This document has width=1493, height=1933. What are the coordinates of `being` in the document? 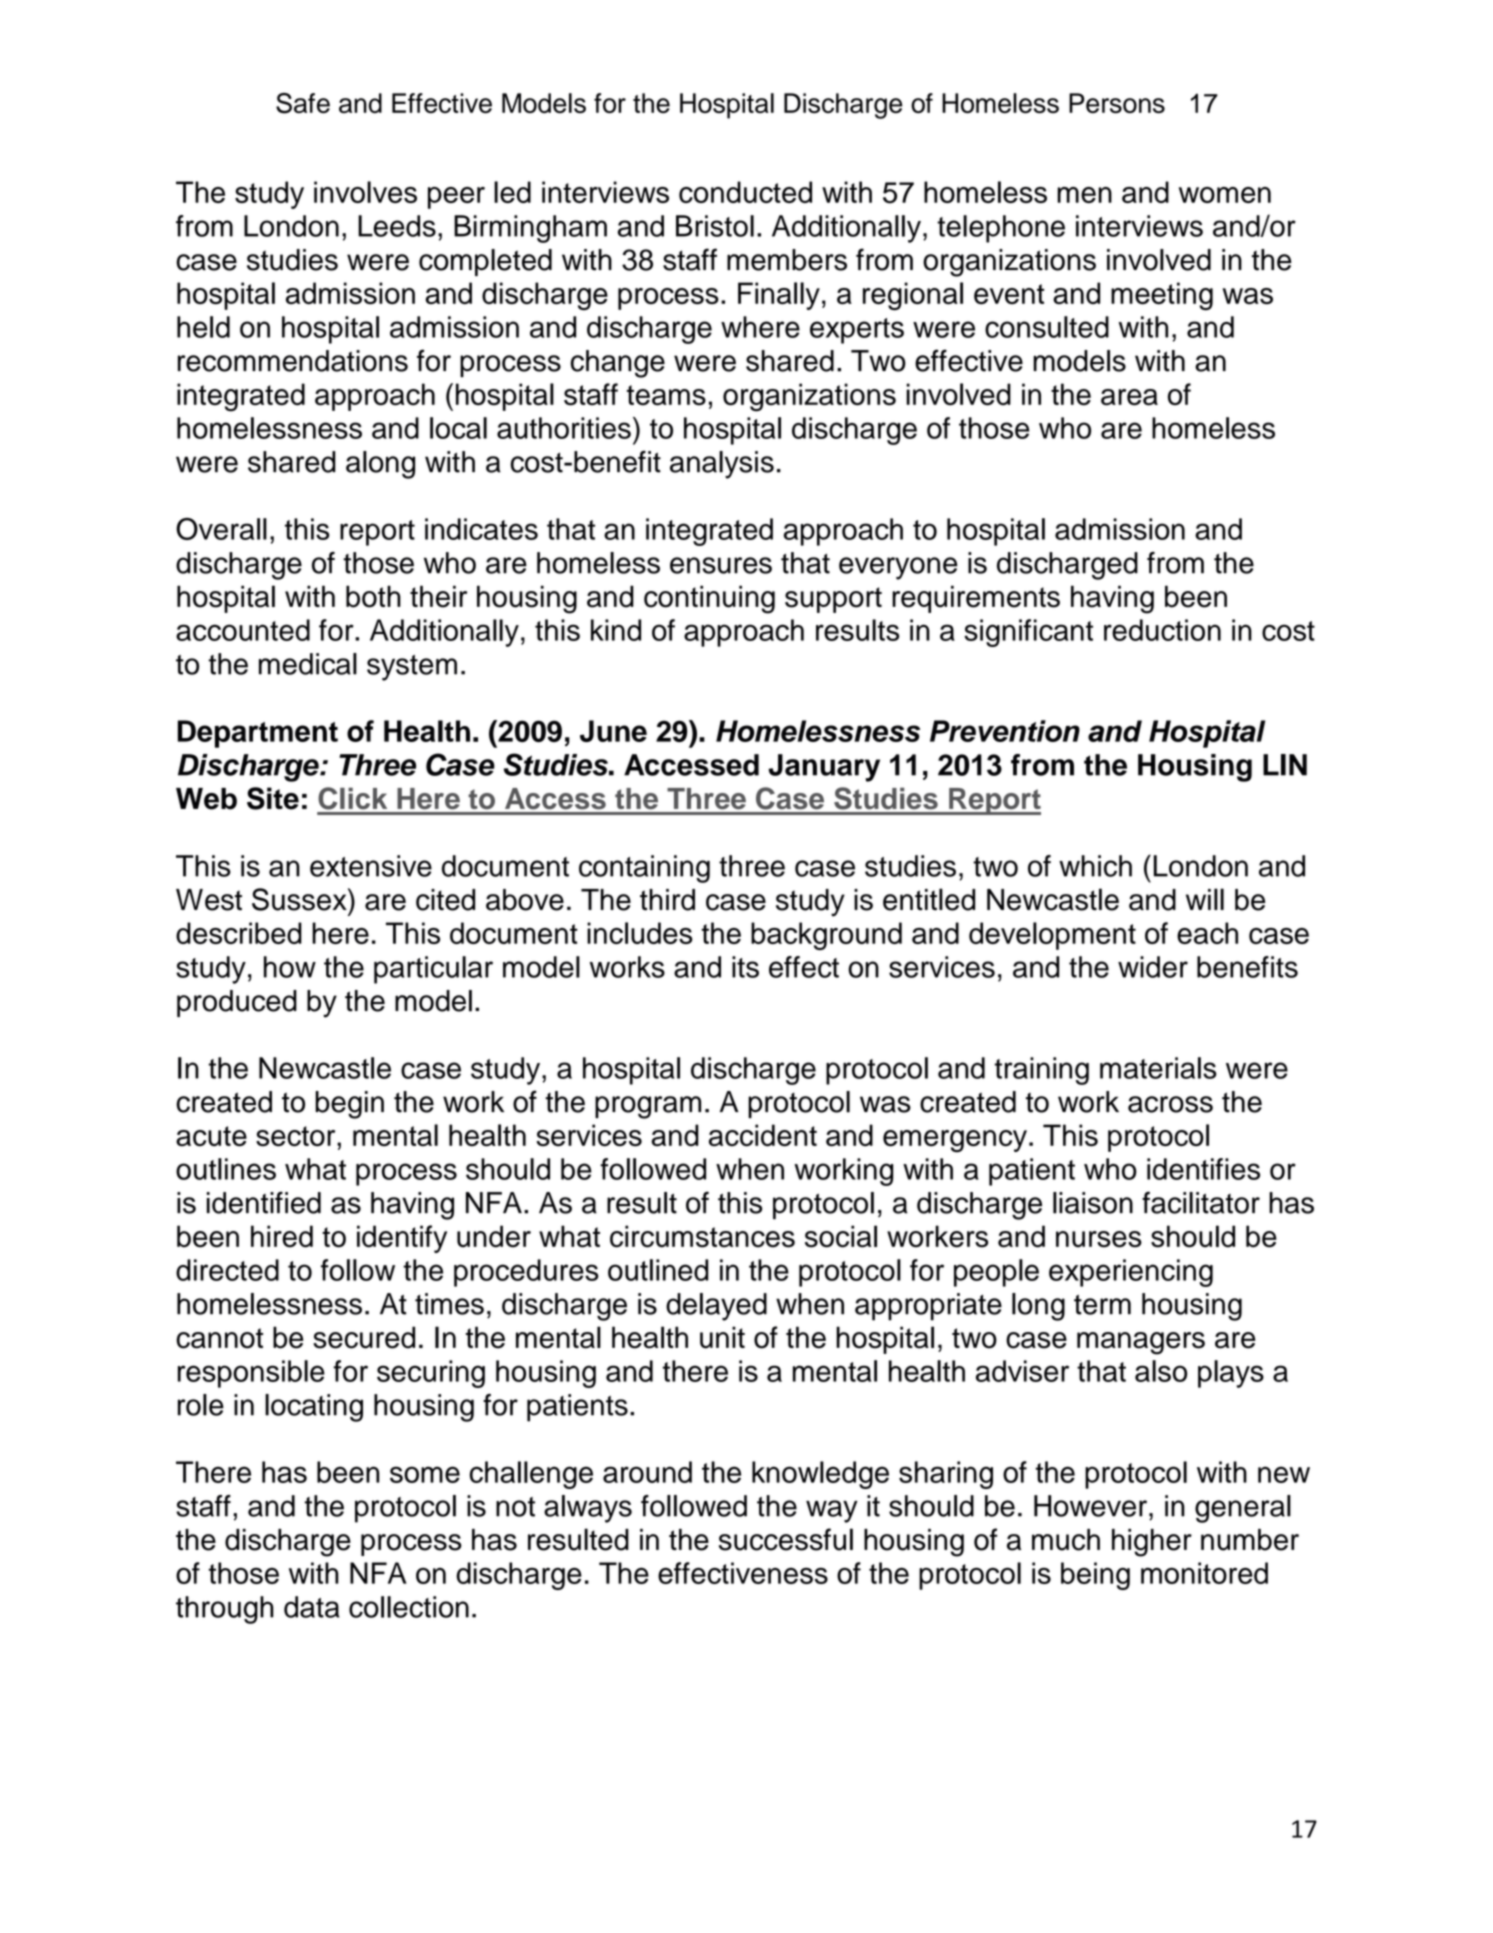 It's located at (1095, 1576).
